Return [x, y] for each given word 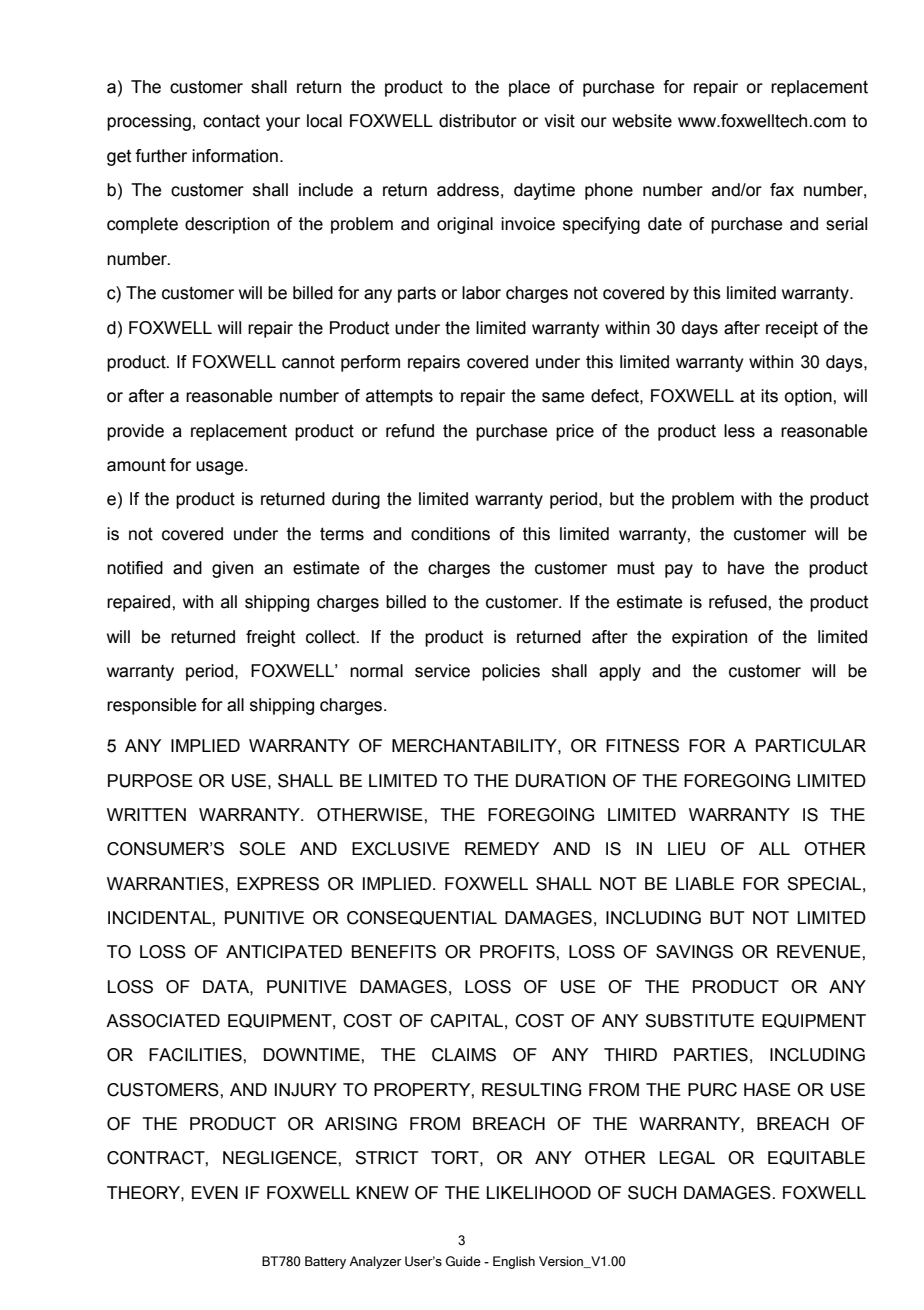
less [739, 431]
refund [410, 431]
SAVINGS [694, 952]
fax [782, 190]
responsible [151, 706]
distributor [478, 121]
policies [511, 672]
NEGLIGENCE [281, 1158]
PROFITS [518, 952]
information [235, 156]
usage [221, 468]
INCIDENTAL [160, 918]
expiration [709, 638]
